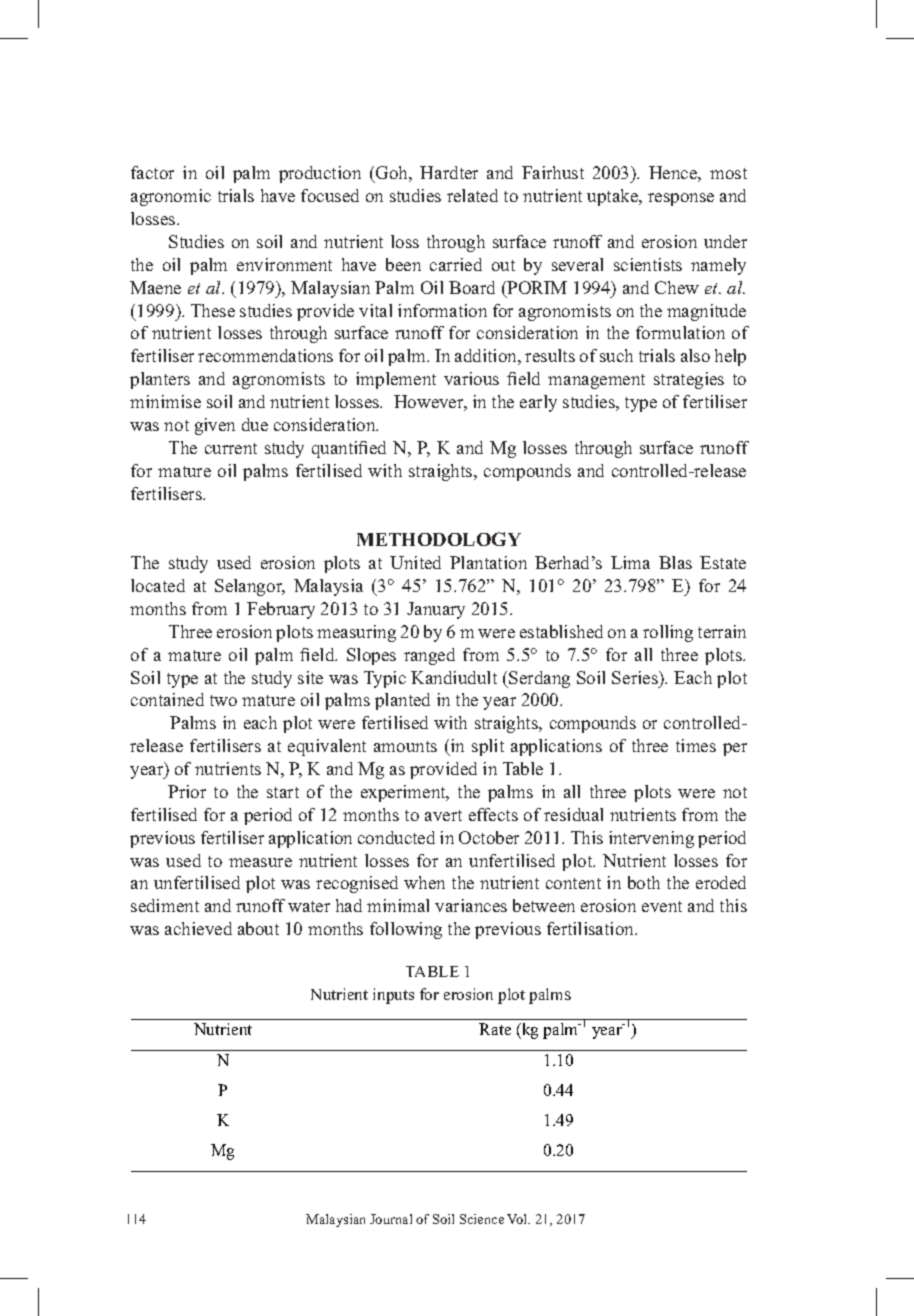 The height and width of the image is (1316, 914). What do you see at coordinates (375, 310) in the image?
I see `vital` at bounding box center [375, 310].
